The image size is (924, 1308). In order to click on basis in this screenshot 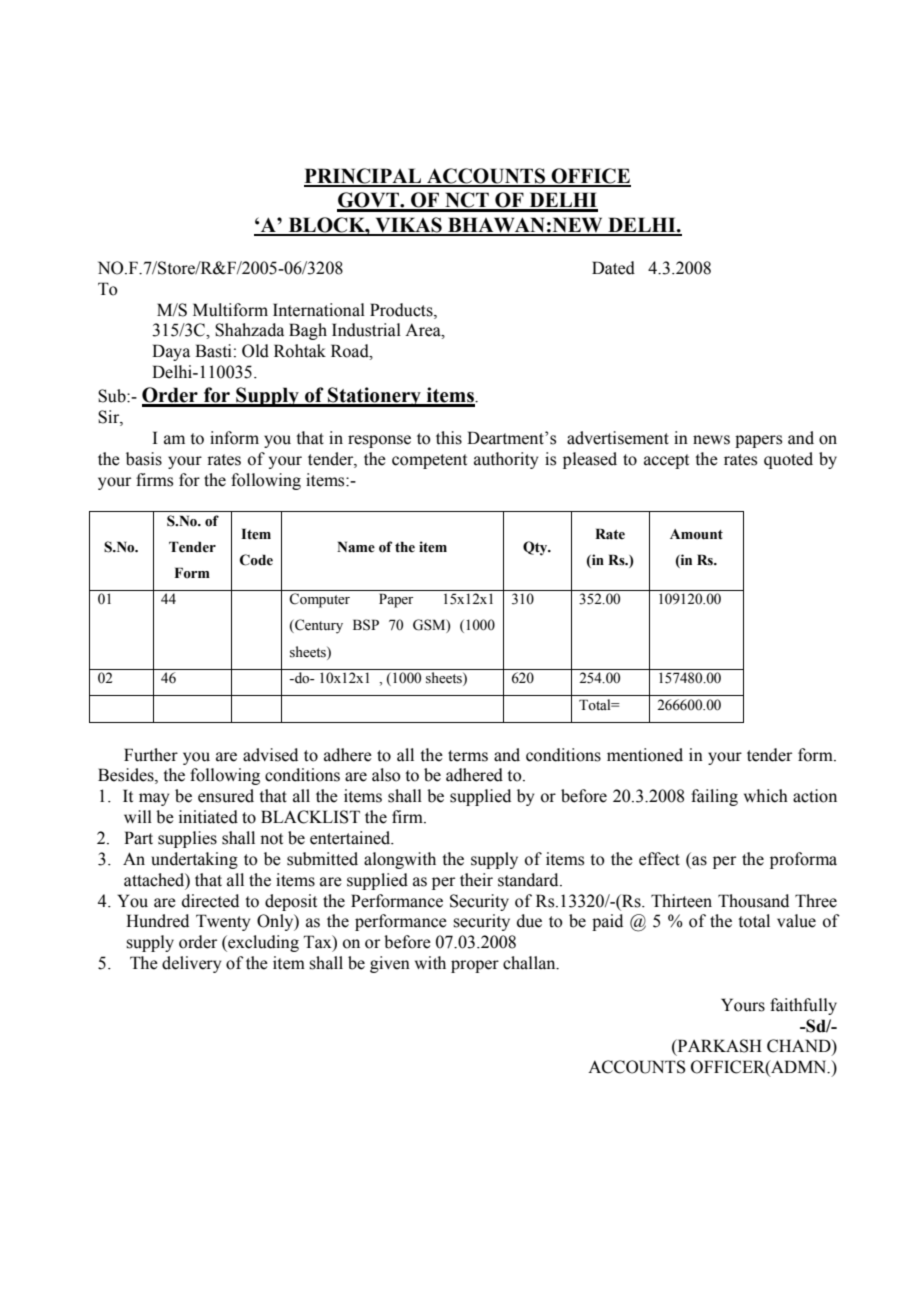, I will do `click(144, 459)`.
